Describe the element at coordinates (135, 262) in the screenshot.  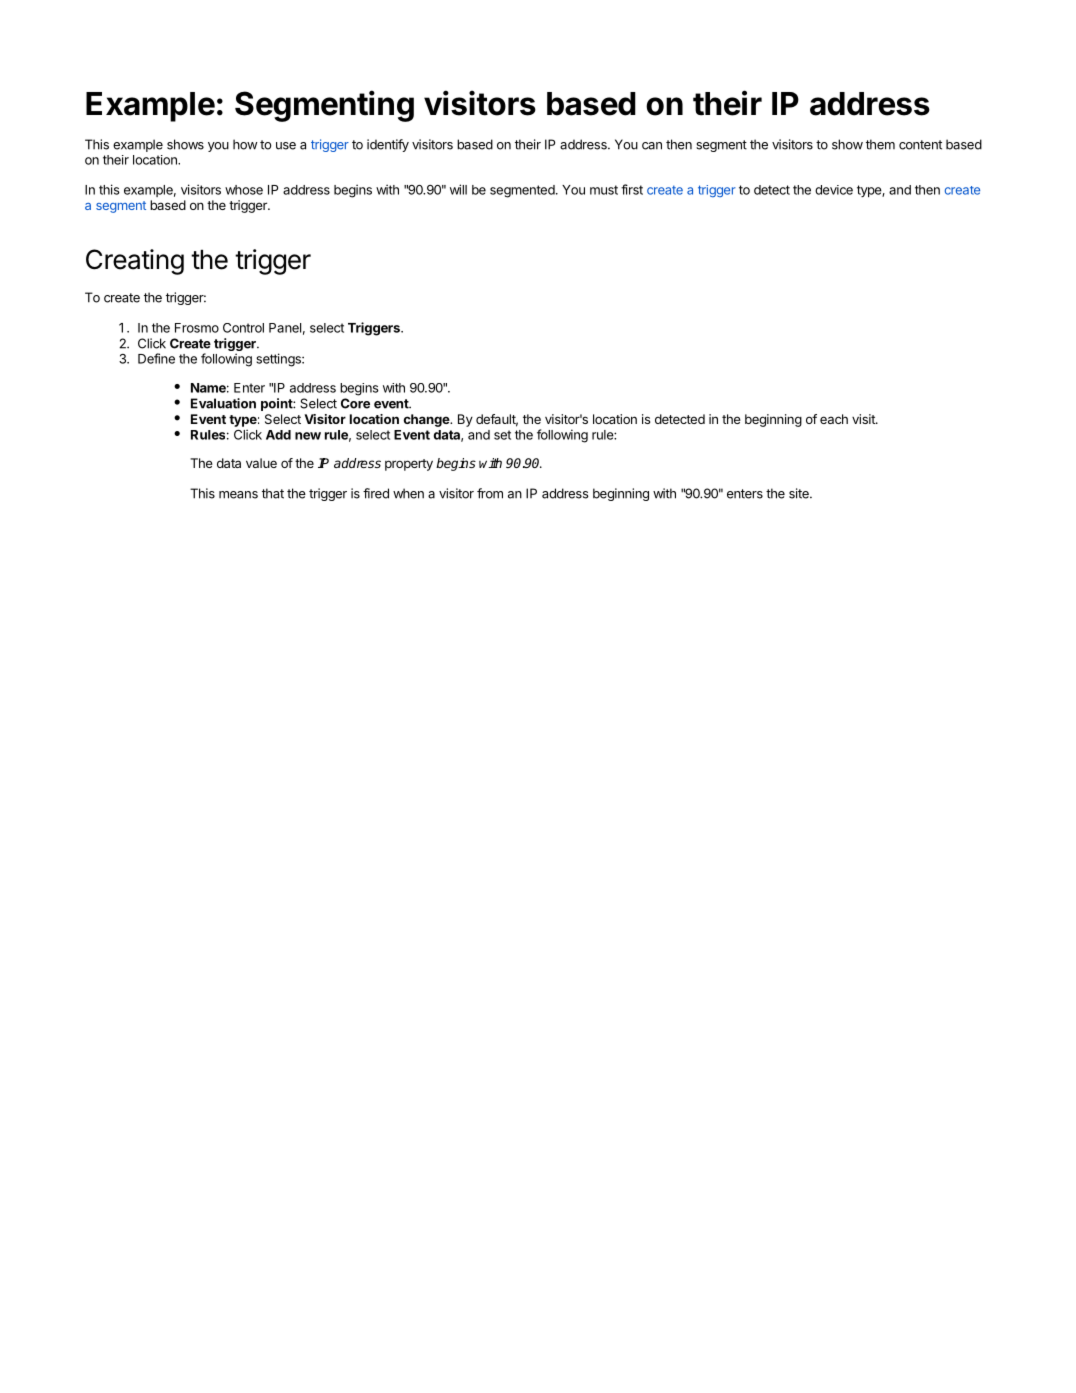
I see `Creating` at that location.
